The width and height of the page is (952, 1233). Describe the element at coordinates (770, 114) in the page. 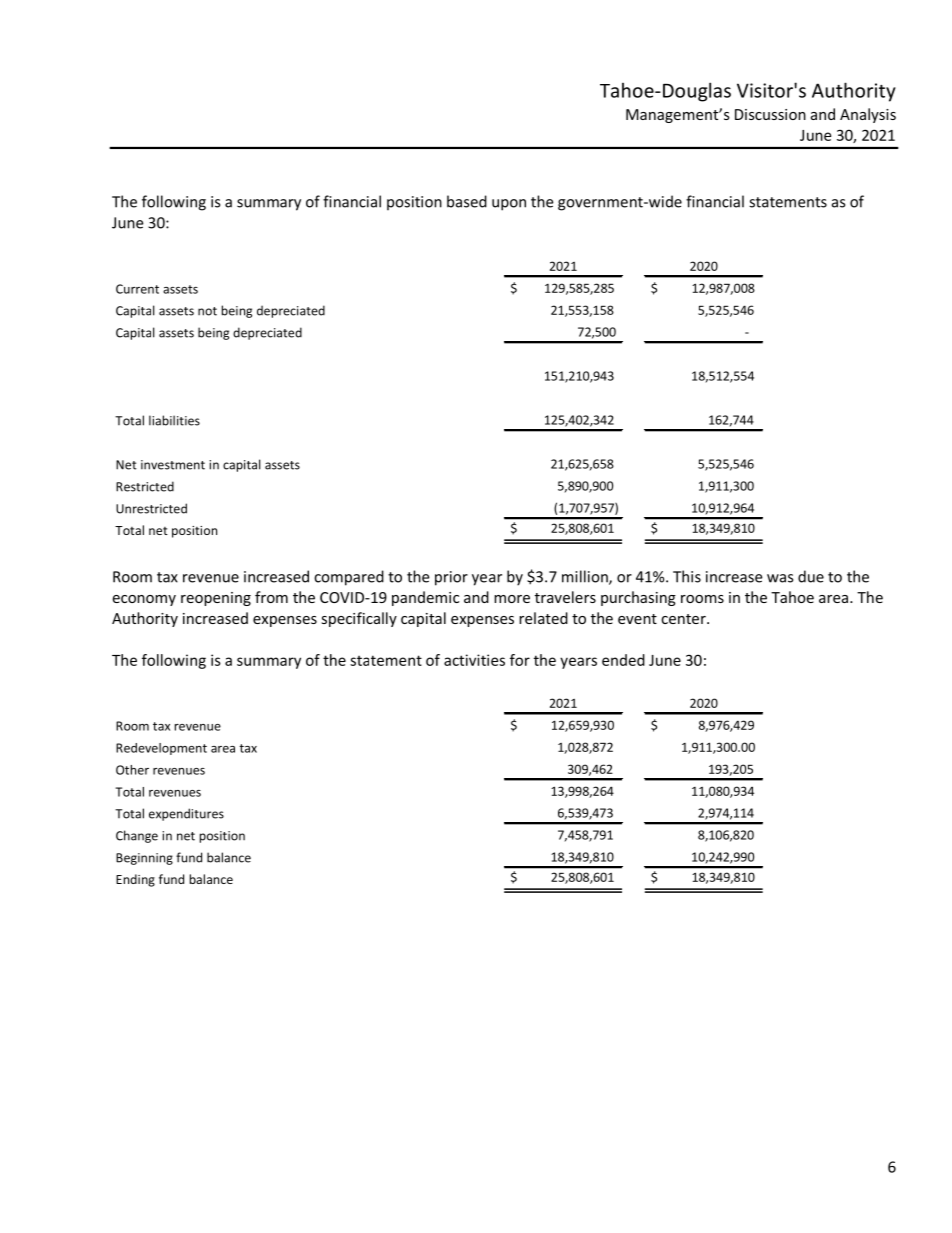

I see `Discussion` at that location.
